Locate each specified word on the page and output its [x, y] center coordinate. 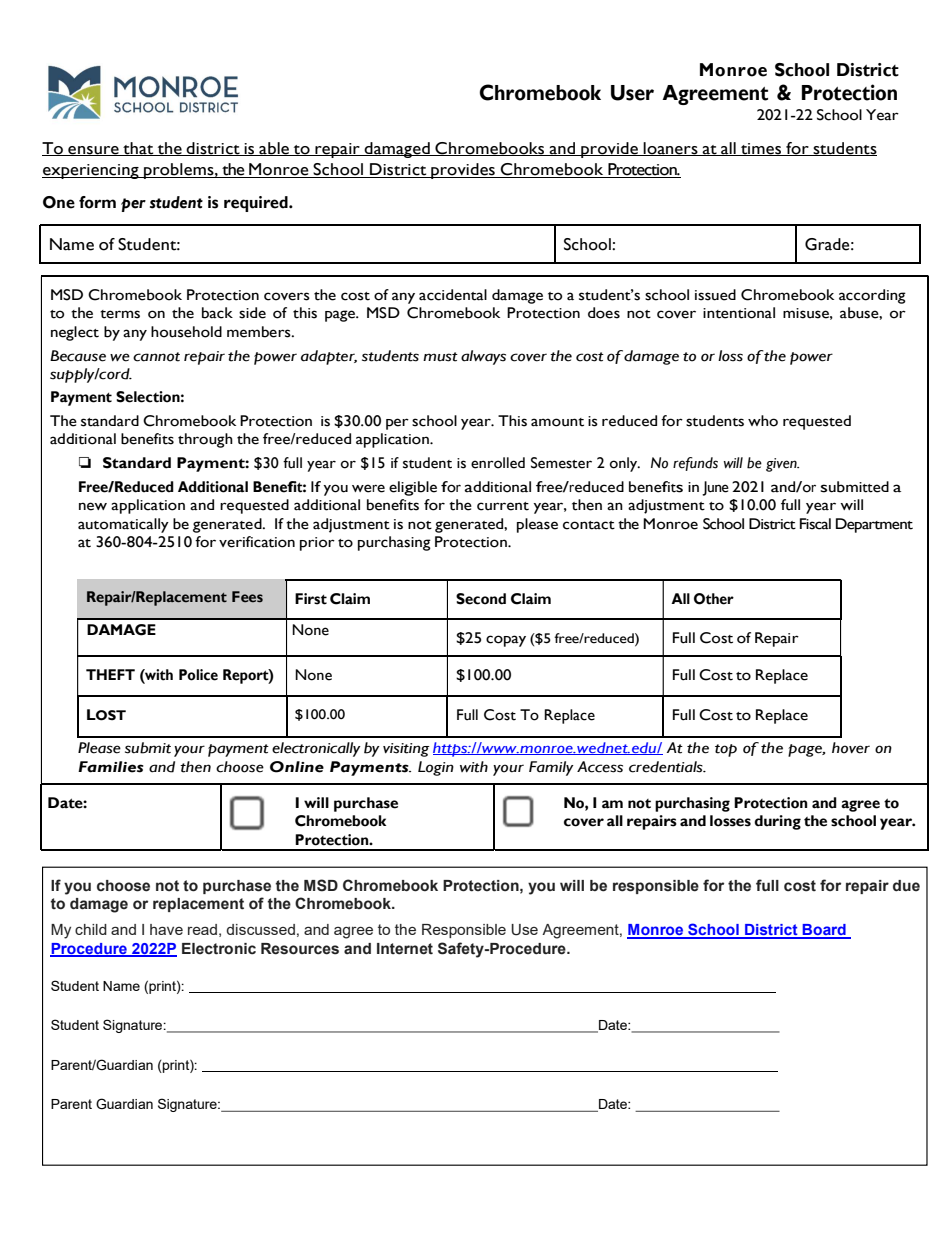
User [632, 93]
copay [506, 641]
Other [714, 599]
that [138, 149]
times [761, 149]
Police [198, 675]
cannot [156, 357]
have [166, 929]
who [763, 421]
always [483, 357]
